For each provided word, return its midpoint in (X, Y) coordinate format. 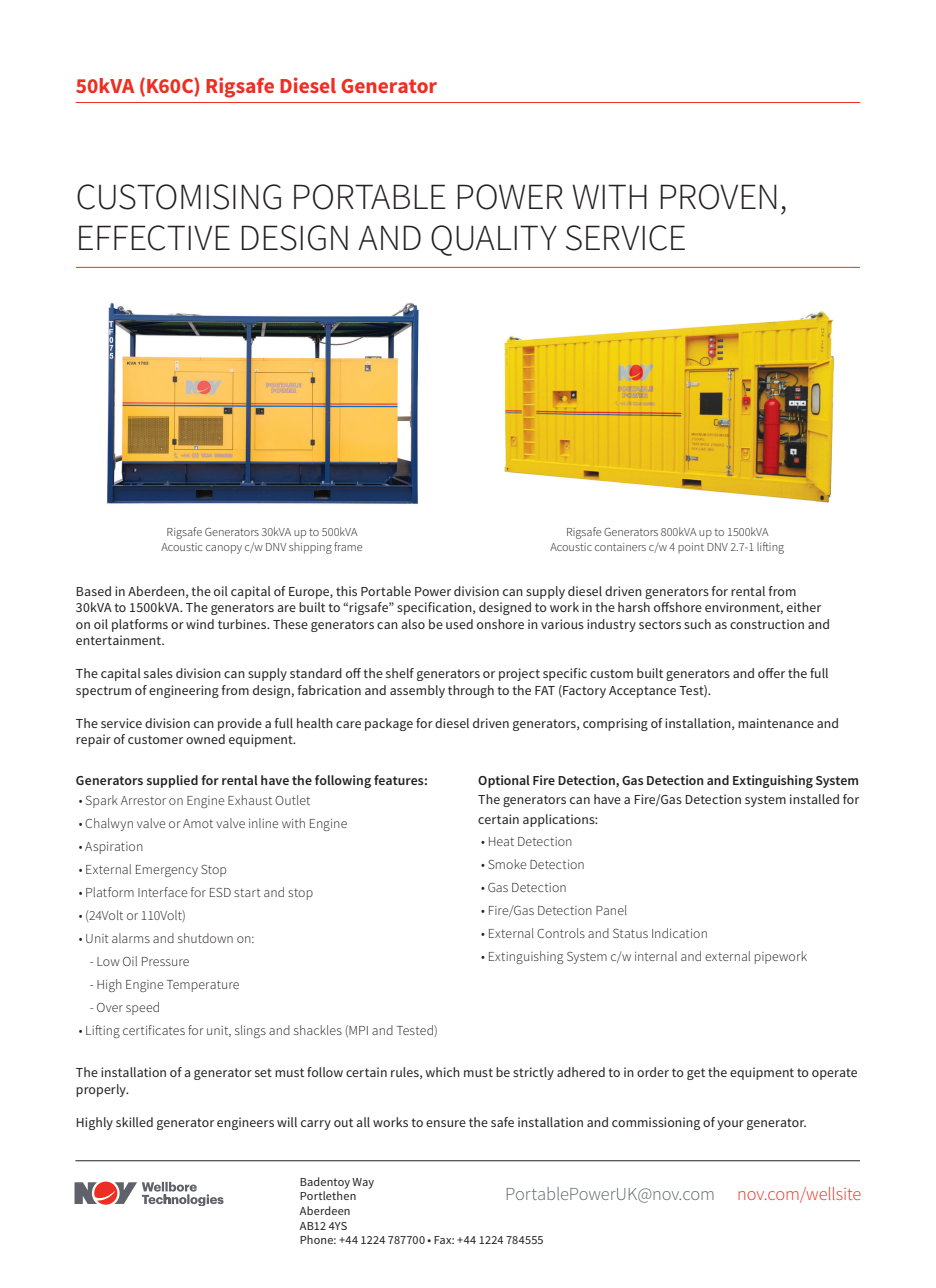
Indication (679, 933)
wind (200, 624)
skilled (134, 1122)
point (691, 548)
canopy (224, 549)
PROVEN (718, 197)
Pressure (165, 961)
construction (767, 624)
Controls (561, 933)
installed (814, 799)
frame (348, 546)
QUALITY (494, 240)
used (459, 624)
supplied (172, 781)
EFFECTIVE (154, 238)
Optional (504, 781)
